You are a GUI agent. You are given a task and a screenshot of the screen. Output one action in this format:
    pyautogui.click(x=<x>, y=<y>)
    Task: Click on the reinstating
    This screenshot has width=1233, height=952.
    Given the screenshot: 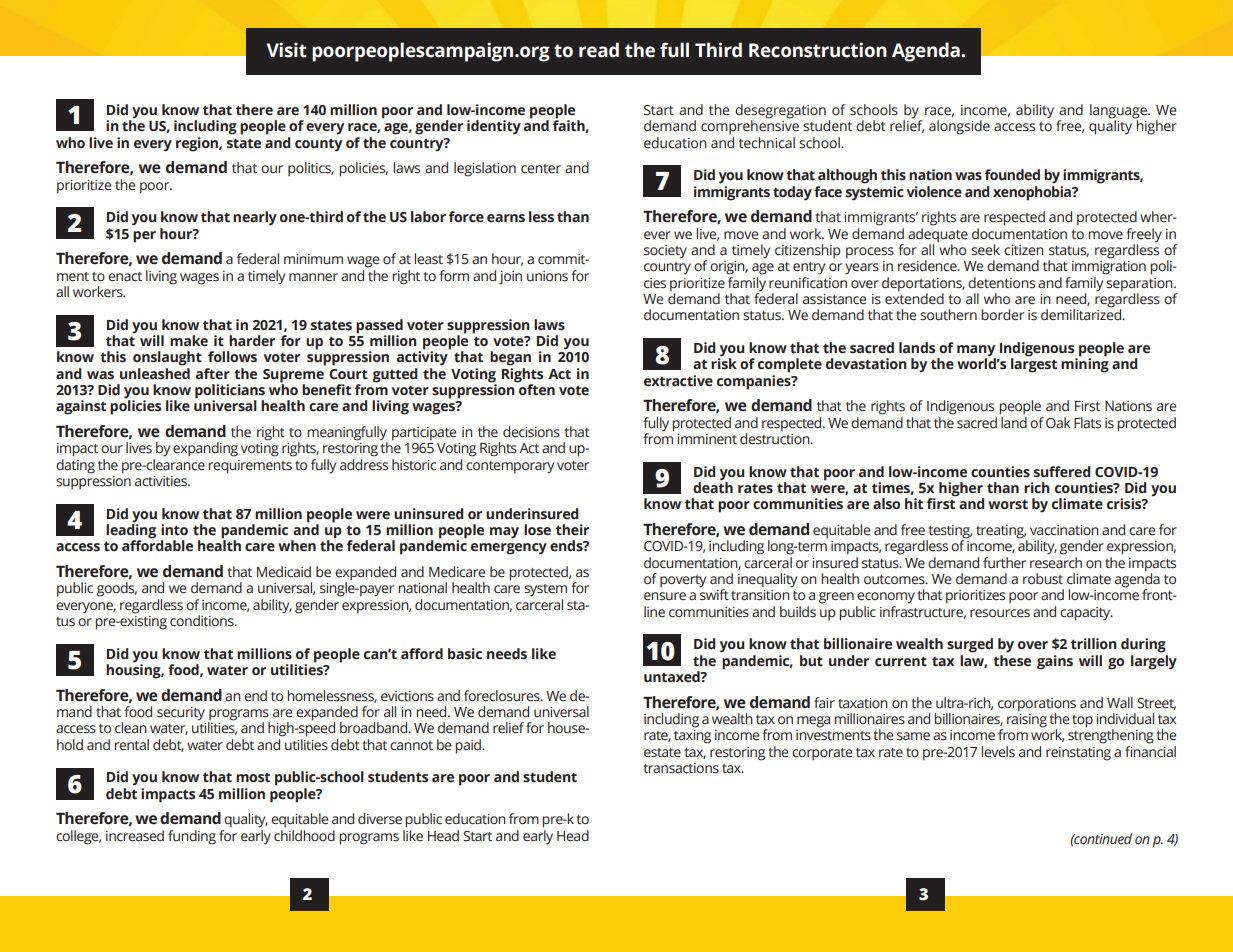 What is the action you would take?
    pyautogui.click(x=1078, y=754)
